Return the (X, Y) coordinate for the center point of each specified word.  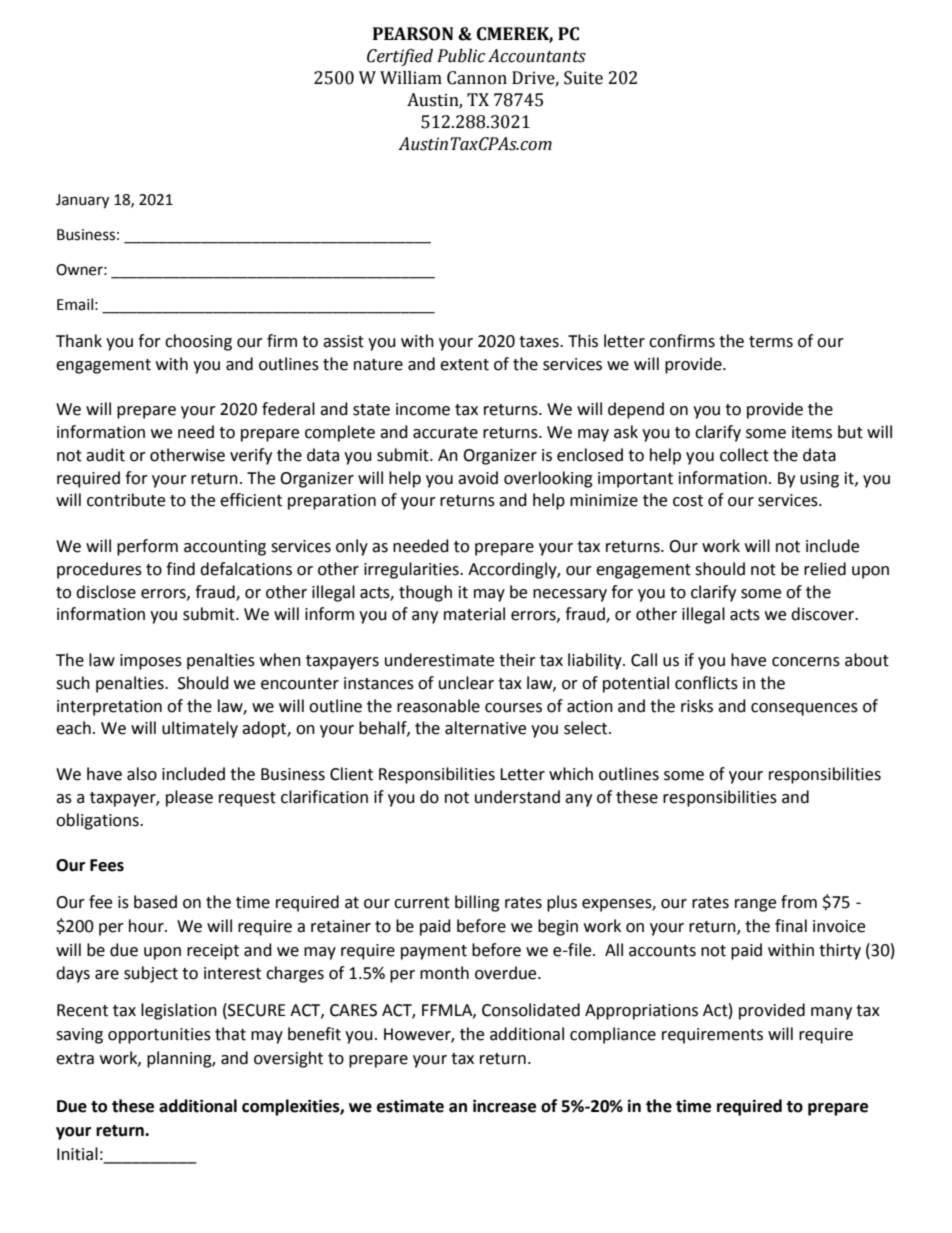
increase (504, 1106)
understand (517, 797)
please (189, 798)
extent (464, 365)
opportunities (159, 1036)
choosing (198, 342)
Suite (583, 78)
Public (461, 56)
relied (825, 569)
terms (771, 342)
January (82, 201)
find (180, 569)
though (425, 593)
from (799, 902)
